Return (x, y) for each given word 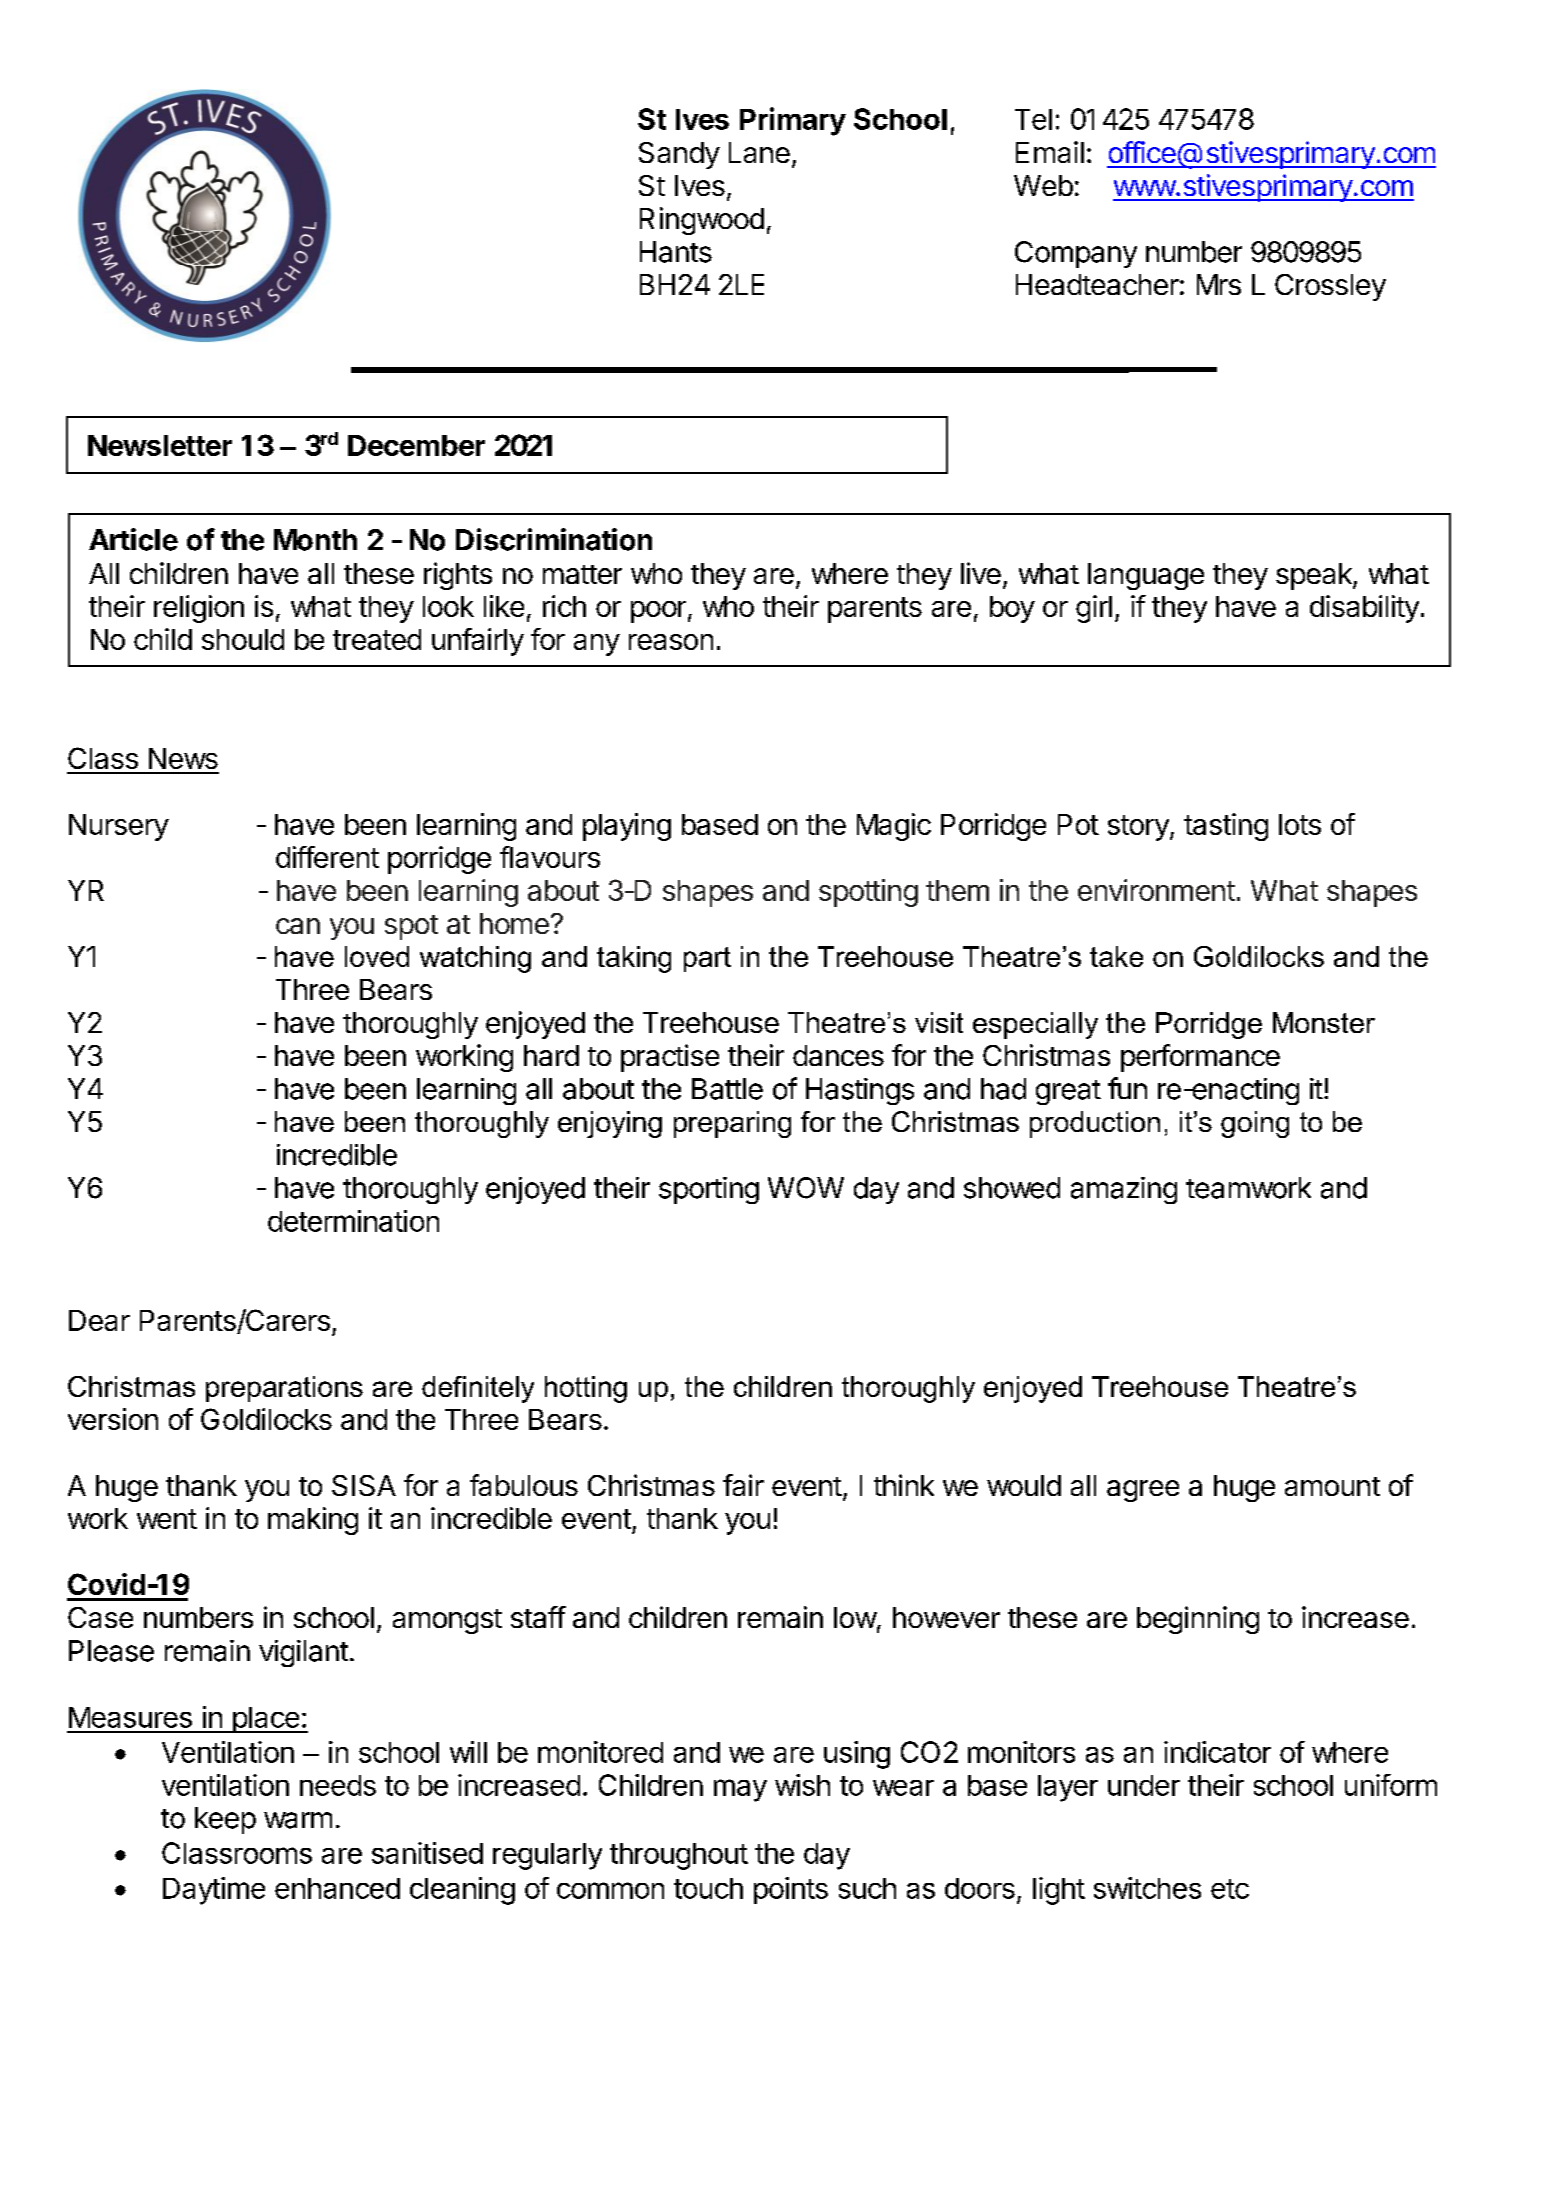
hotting (586, 1389)
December (416, 445)
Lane (759, 152)
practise (670, 1058)
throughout (679, 1856)
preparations (284, 1389)
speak (1315, 576)
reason (671, 642)
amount (1332, 1486)
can (298, 926)
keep (225, 1820)
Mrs (1219, 284)
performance (1200, 1058)
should (243, 639)
